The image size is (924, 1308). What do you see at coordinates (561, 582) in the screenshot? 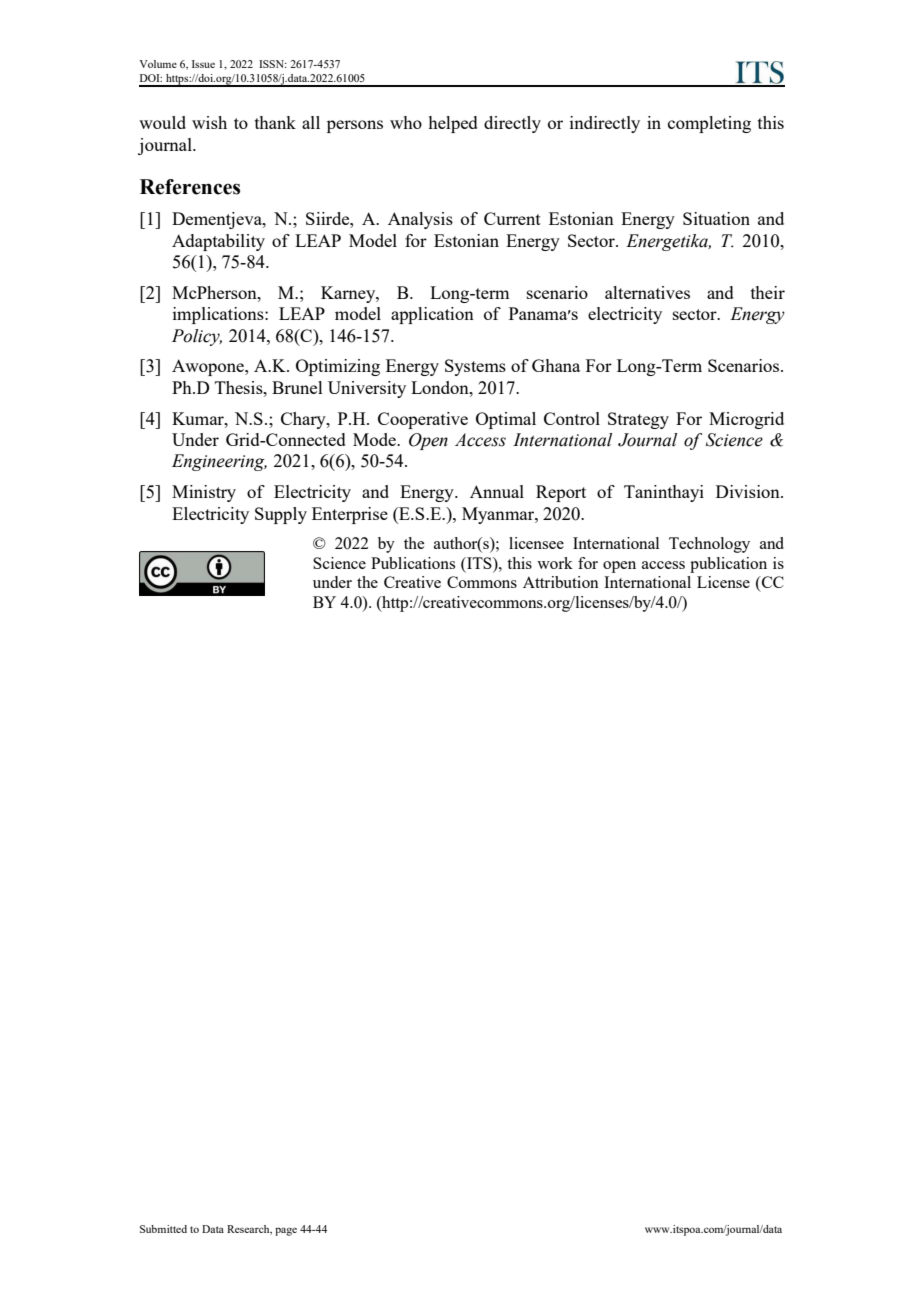
I see `Attribution` at bounding box center [561, 582].
